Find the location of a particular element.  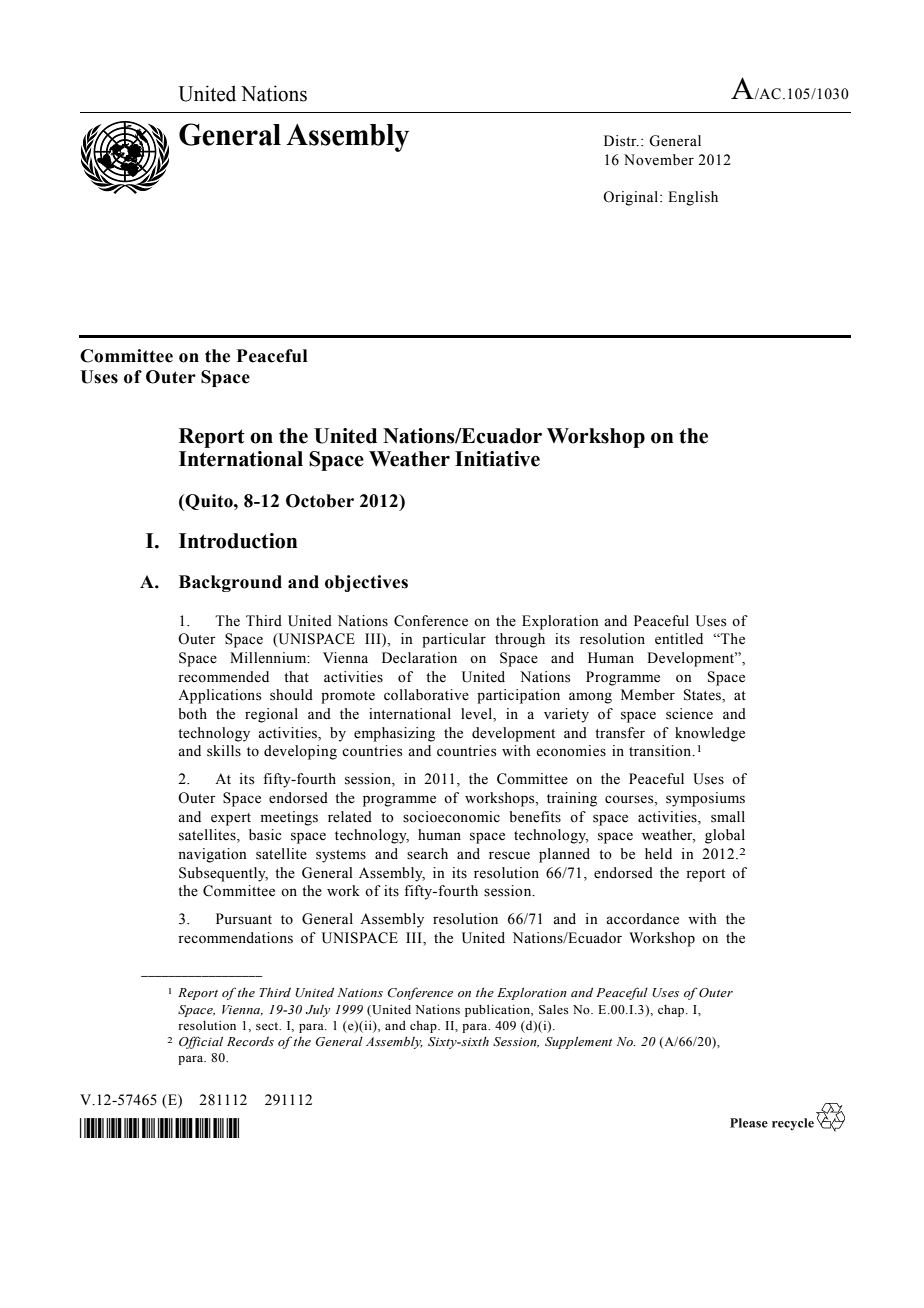

Original is located at coordinates (632, 198).
